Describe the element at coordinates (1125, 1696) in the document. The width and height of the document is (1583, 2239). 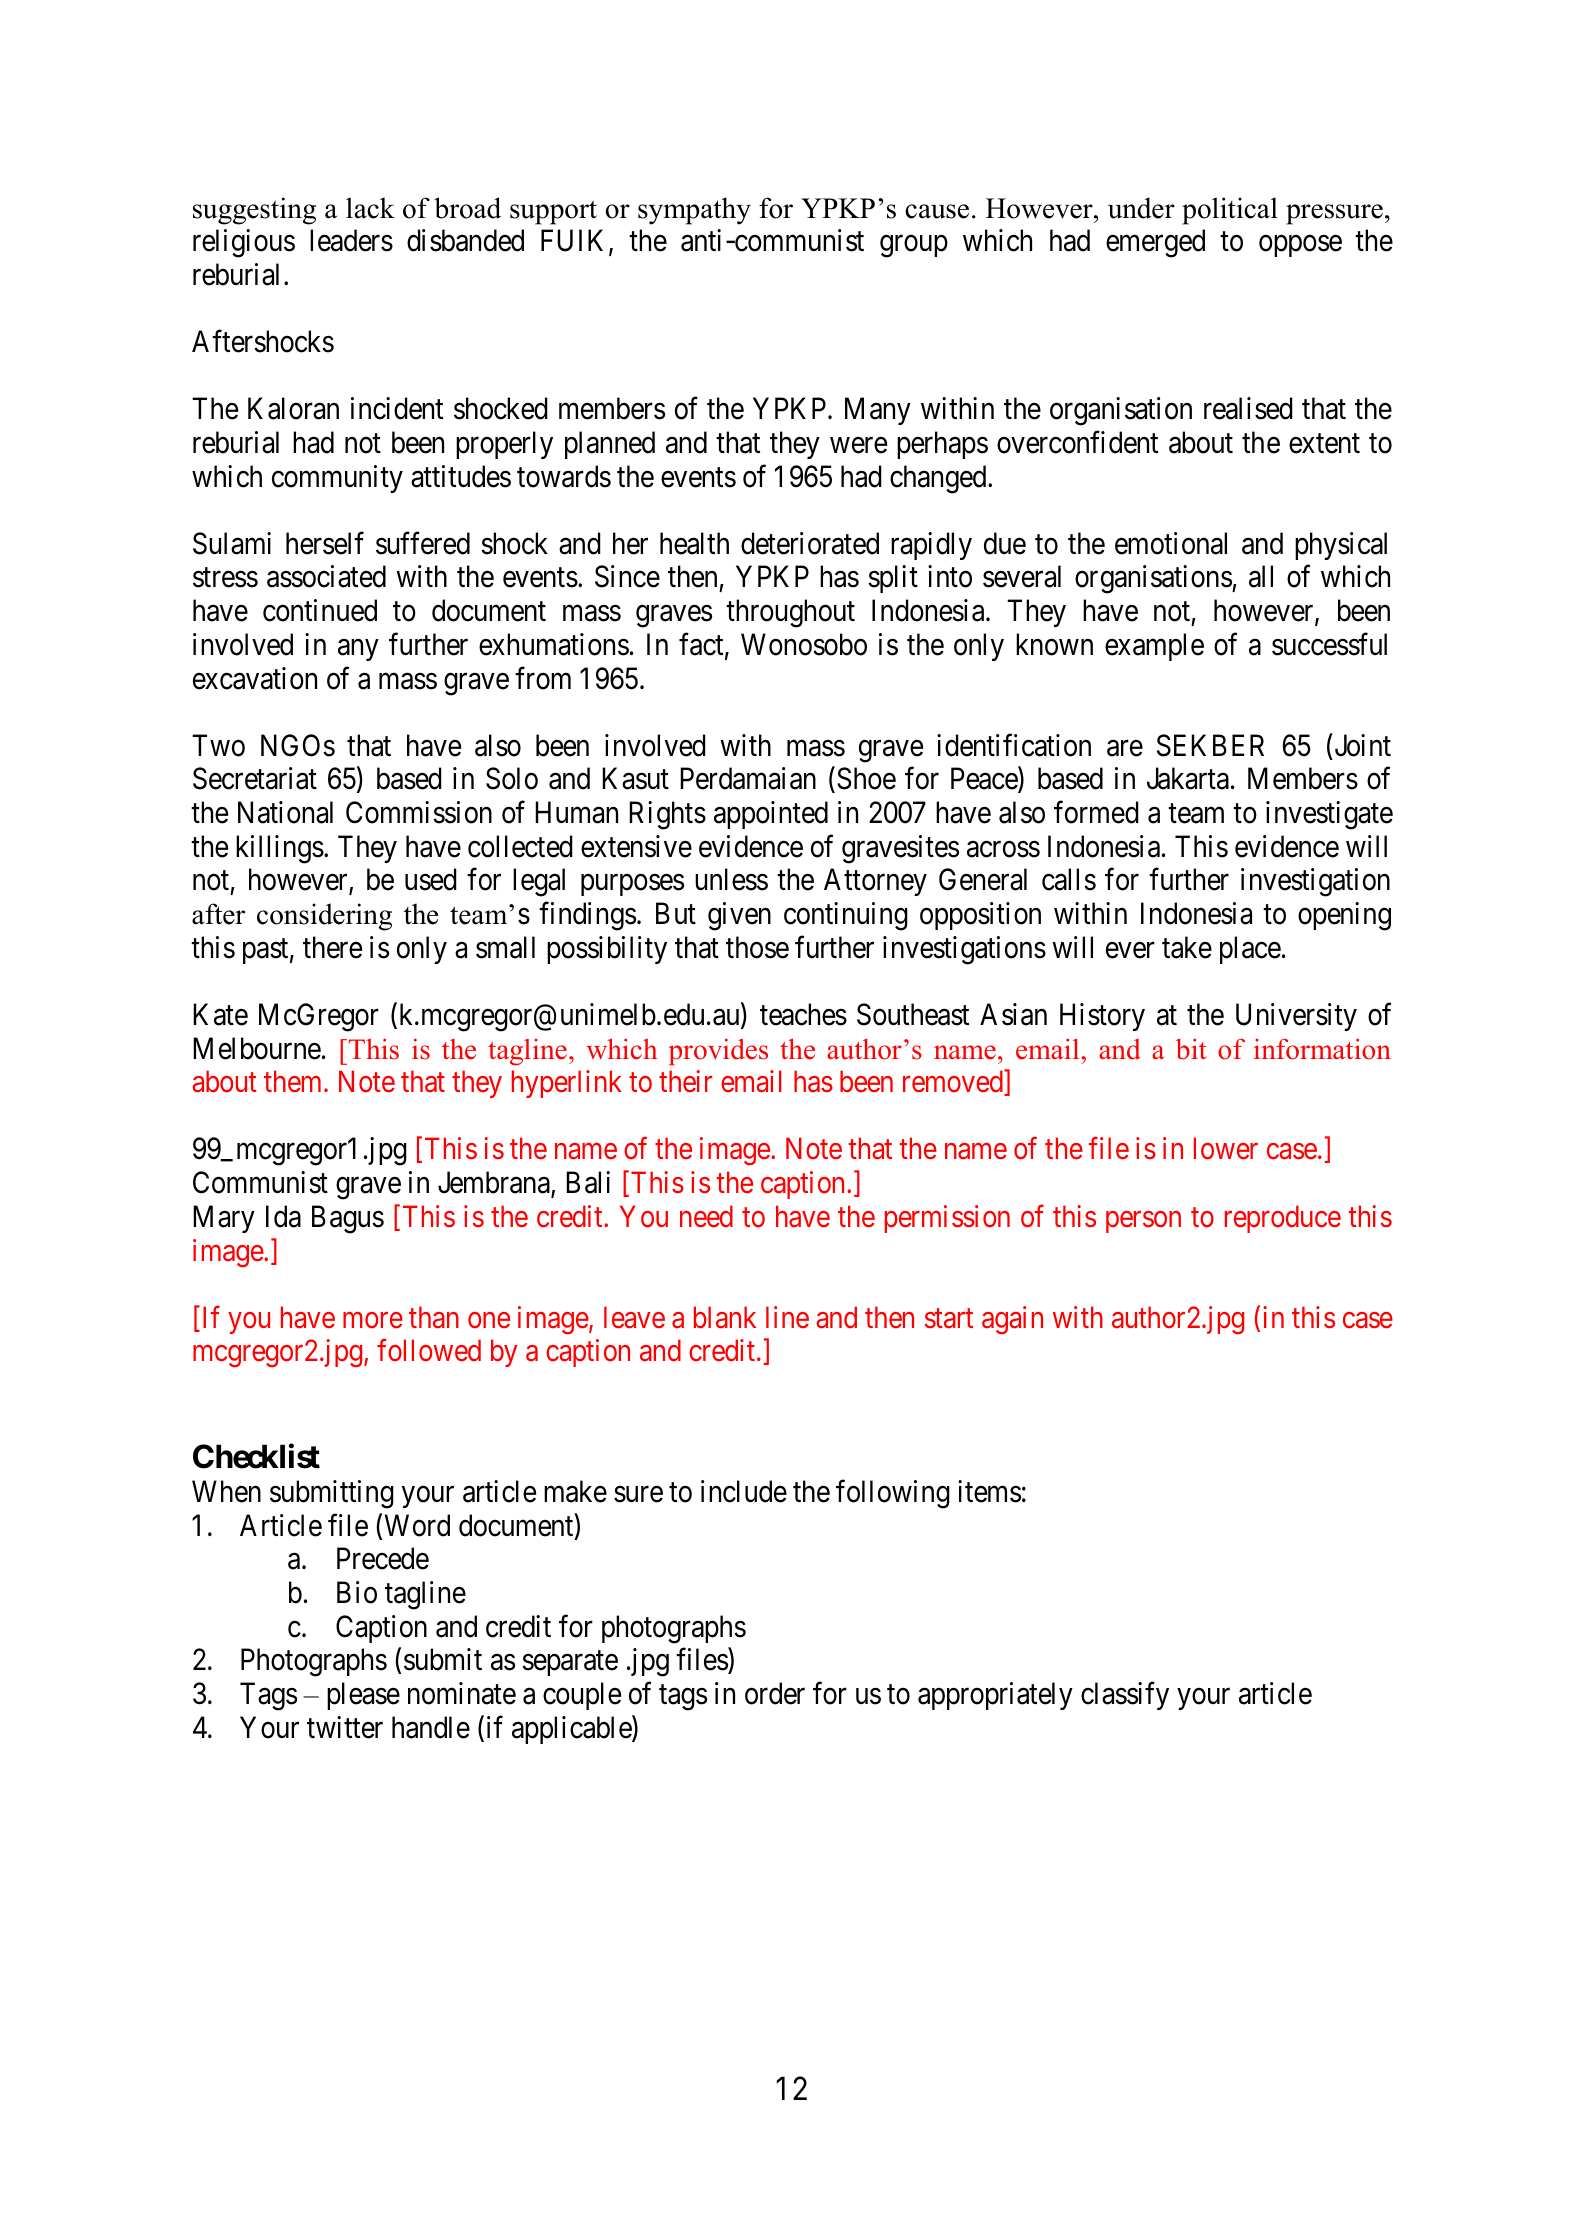
I see `classify` at that location.
